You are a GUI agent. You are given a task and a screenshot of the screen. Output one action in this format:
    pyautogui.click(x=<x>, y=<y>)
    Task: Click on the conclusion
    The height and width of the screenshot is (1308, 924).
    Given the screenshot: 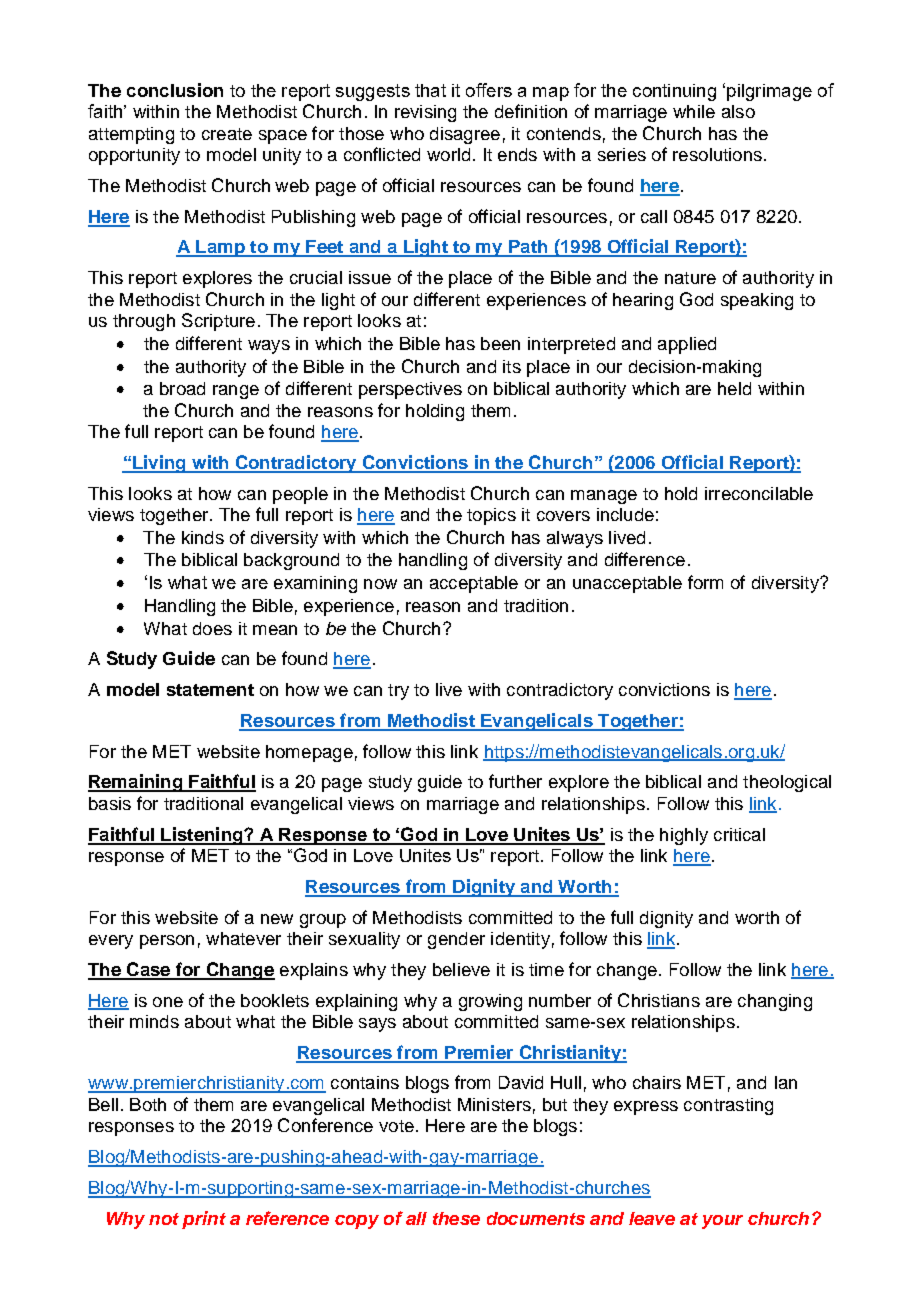 What is the action you would take?
    pyautogui.click(x=175, y=90)
